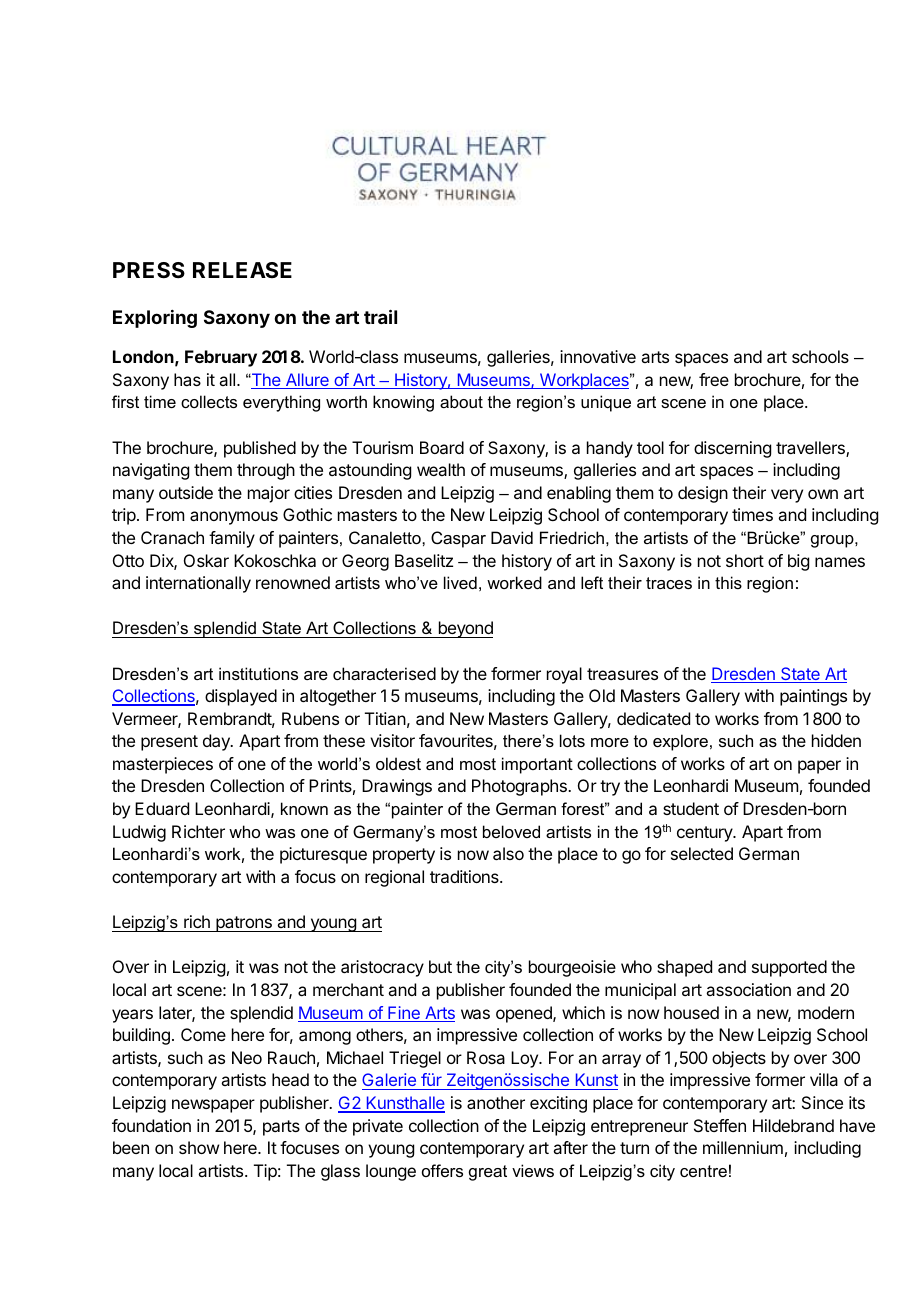 This screenshot has width=924, height=1308. I want to click on design, so click(703, 494).
